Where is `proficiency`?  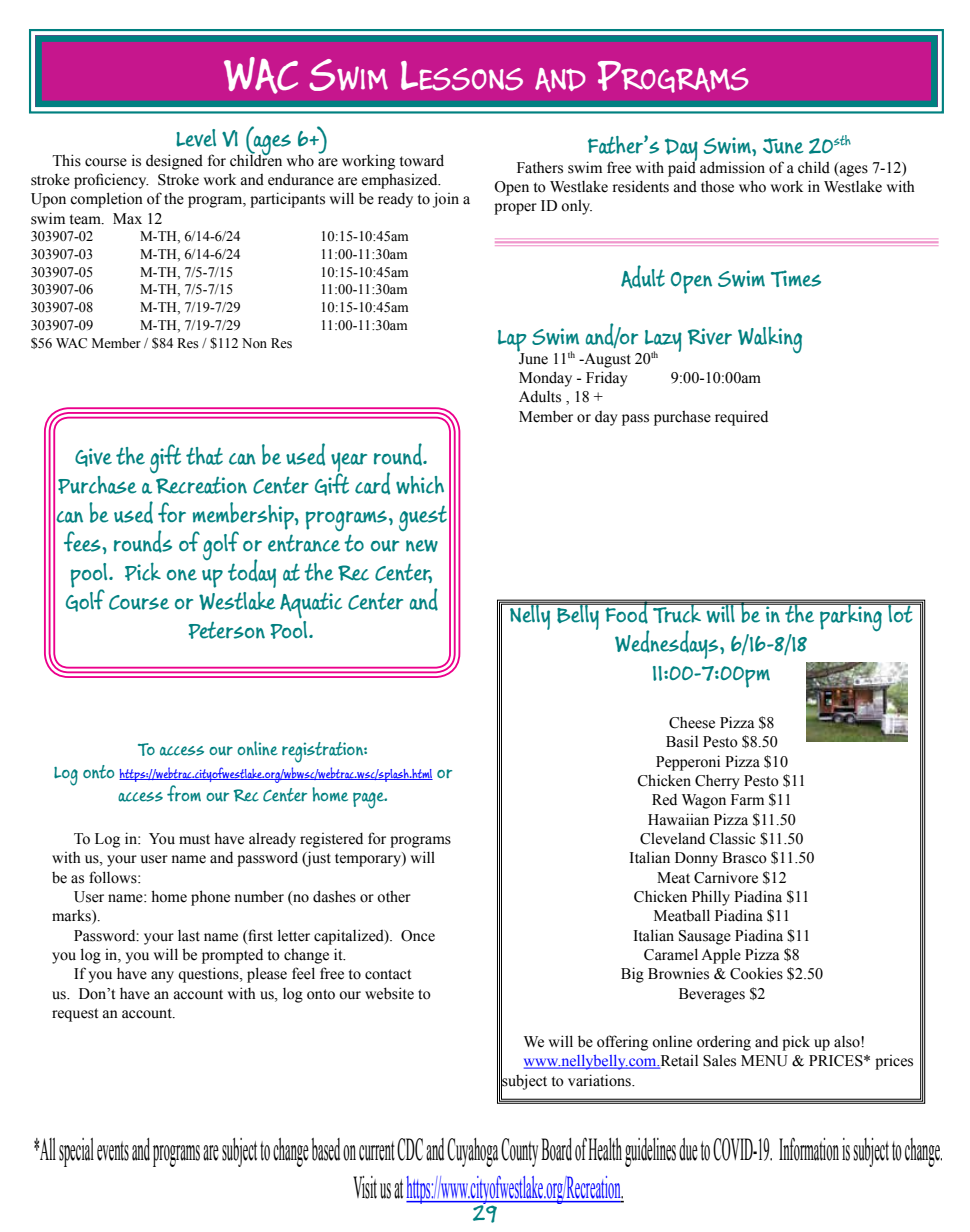 proficiency is located at coordinates (111, 181).
